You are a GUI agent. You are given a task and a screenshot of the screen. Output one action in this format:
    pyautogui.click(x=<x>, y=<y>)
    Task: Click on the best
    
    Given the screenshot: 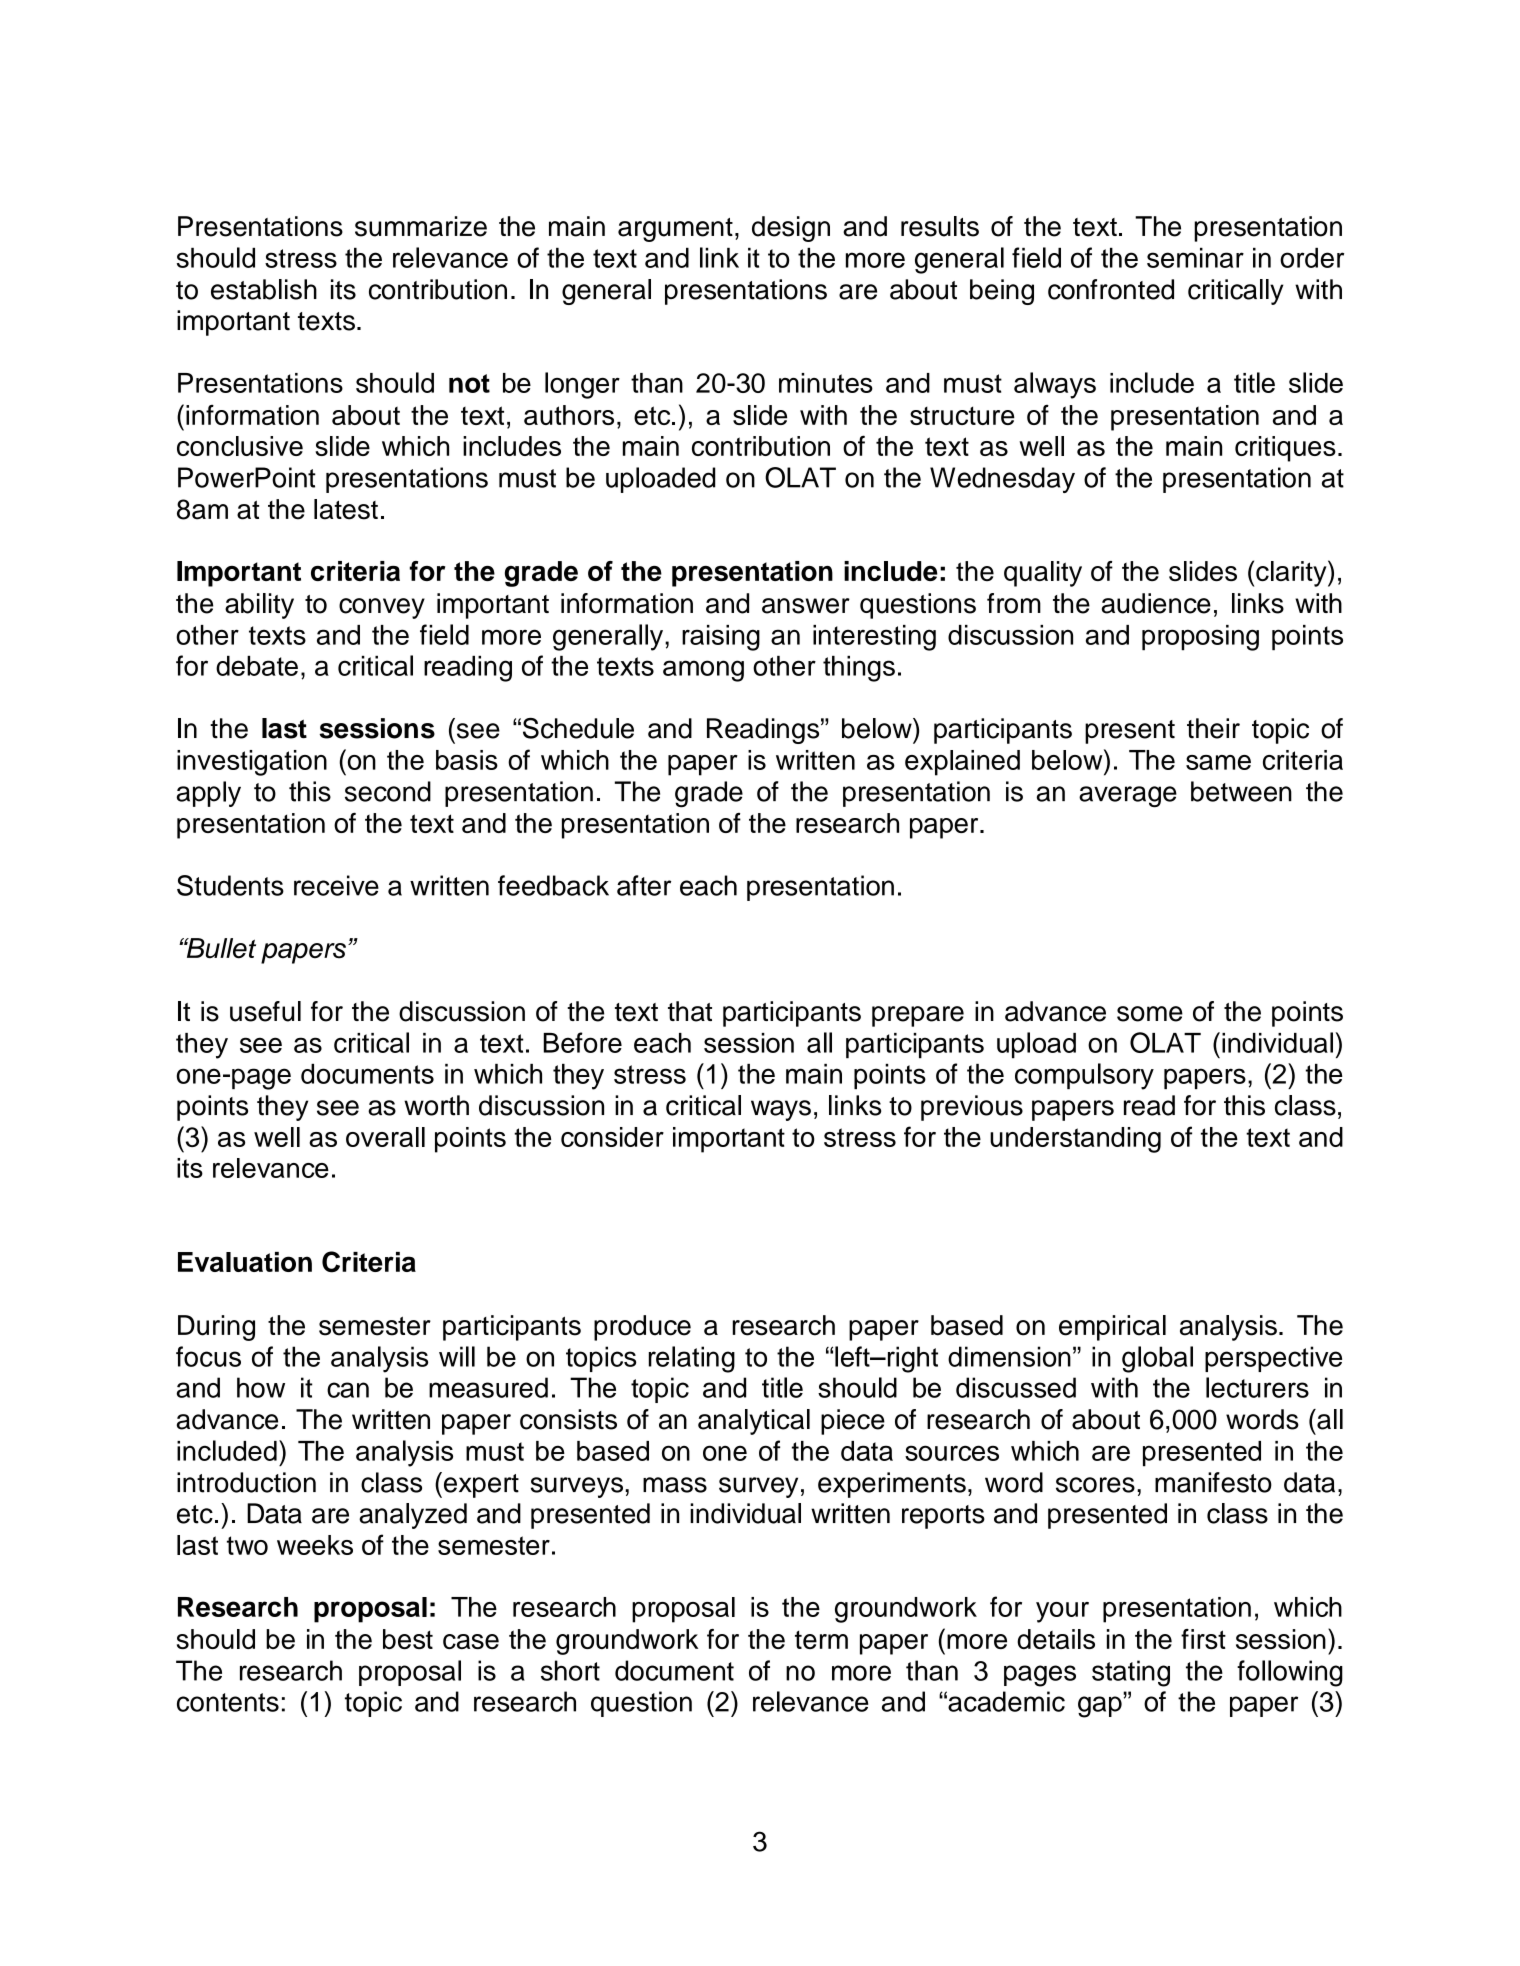 What is the action you would take?
    pyautogui.click(x=408, y=1639)
